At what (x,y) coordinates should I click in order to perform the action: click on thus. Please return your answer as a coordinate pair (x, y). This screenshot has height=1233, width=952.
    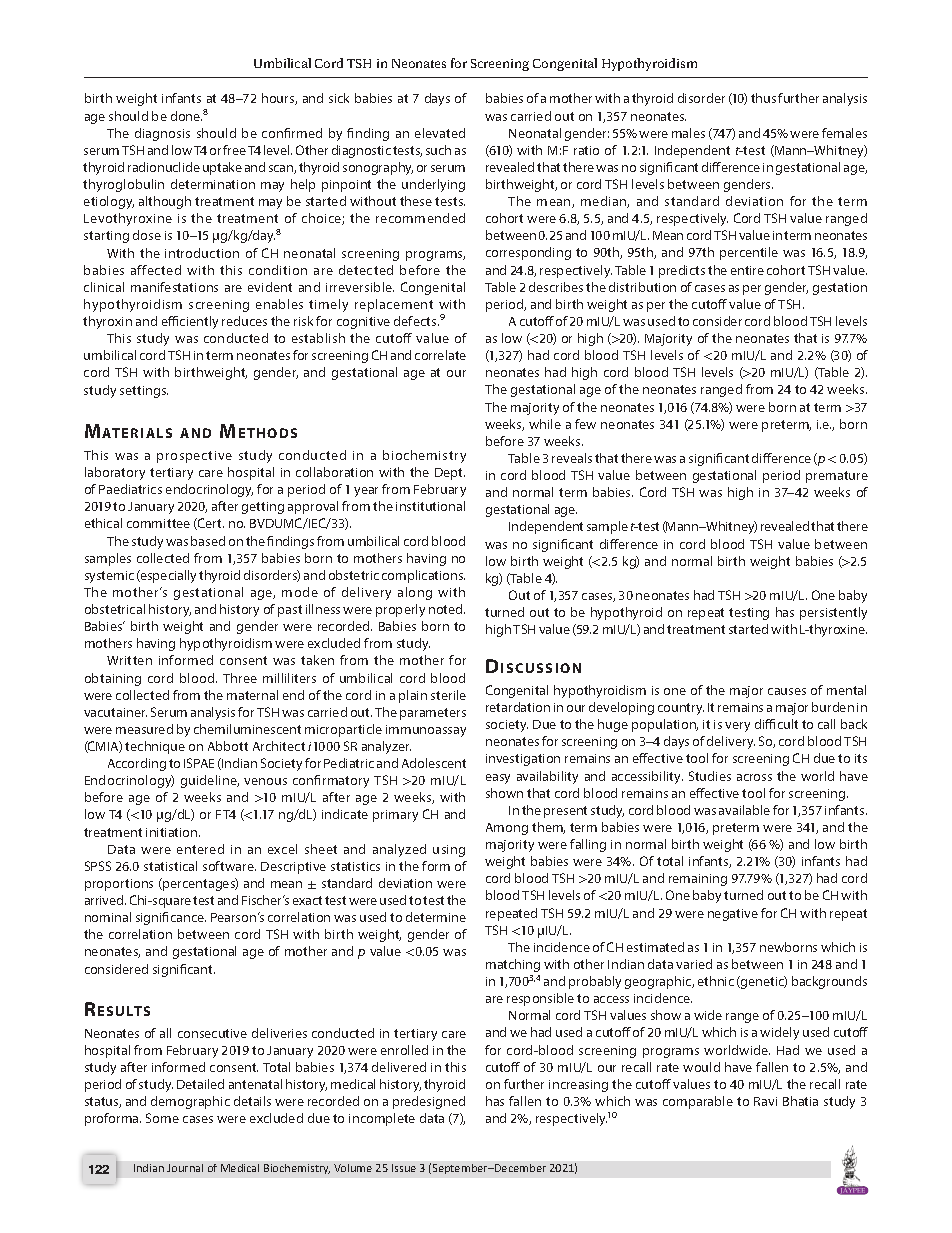
    Looking at the image, I should click on (763, 98).
